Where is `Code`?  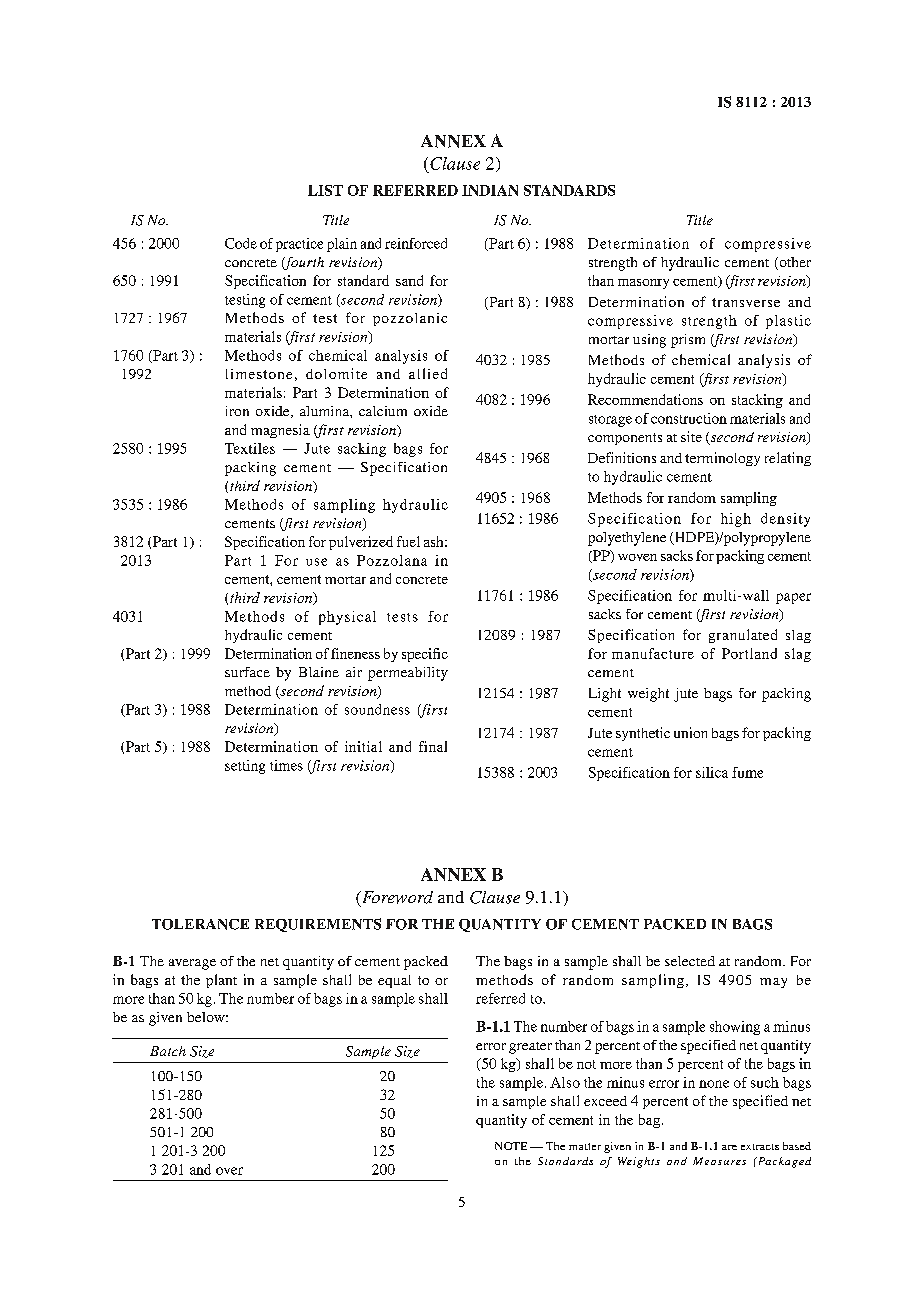 Code is located at coordinates (241, 243).
